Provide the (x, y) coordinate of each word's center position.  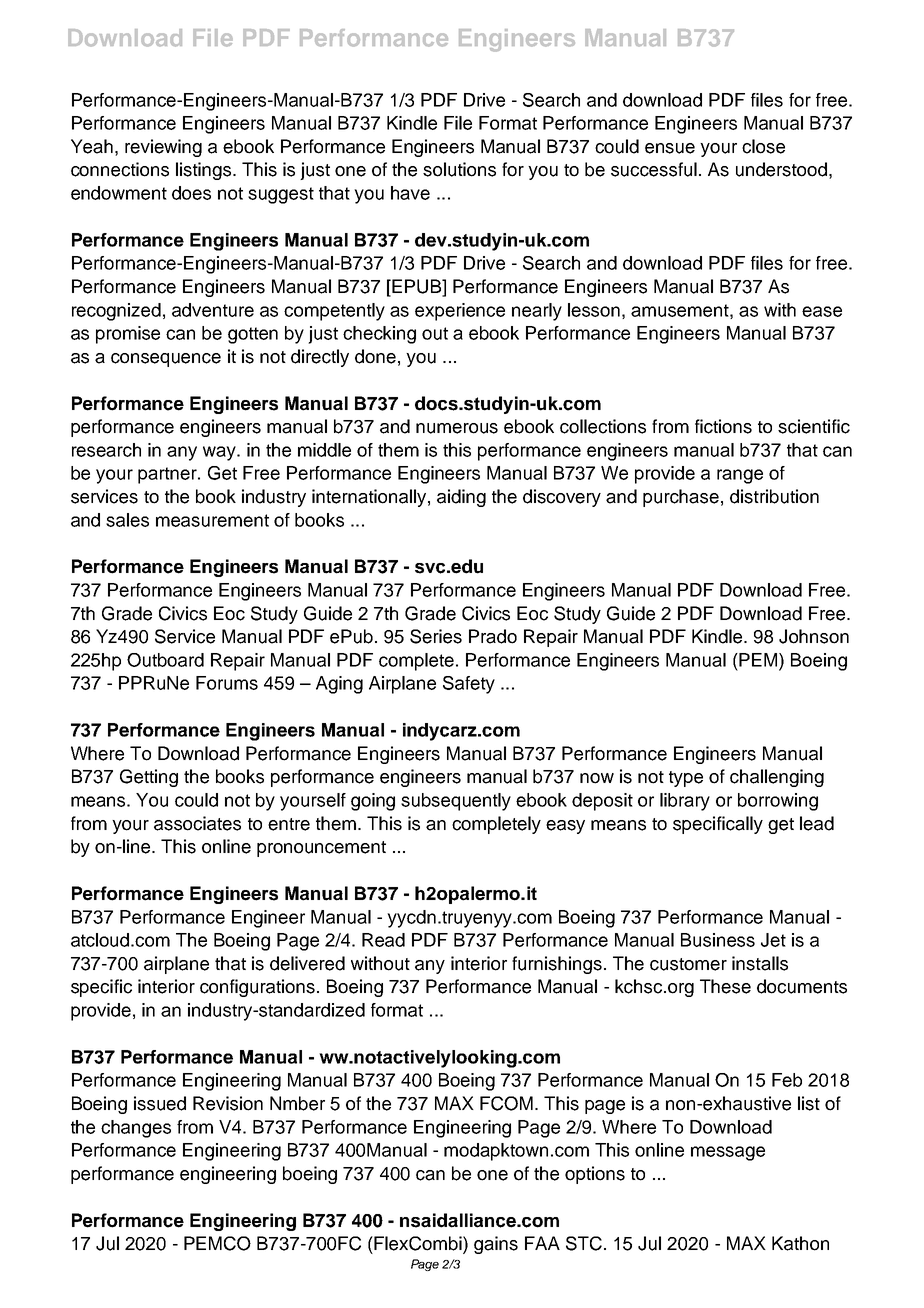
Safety (469, 685)
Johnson (814, 636)
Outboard (165, 660)
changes (136, 1129)
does (191, 193)
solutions (459, 169)
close (763, 146)
